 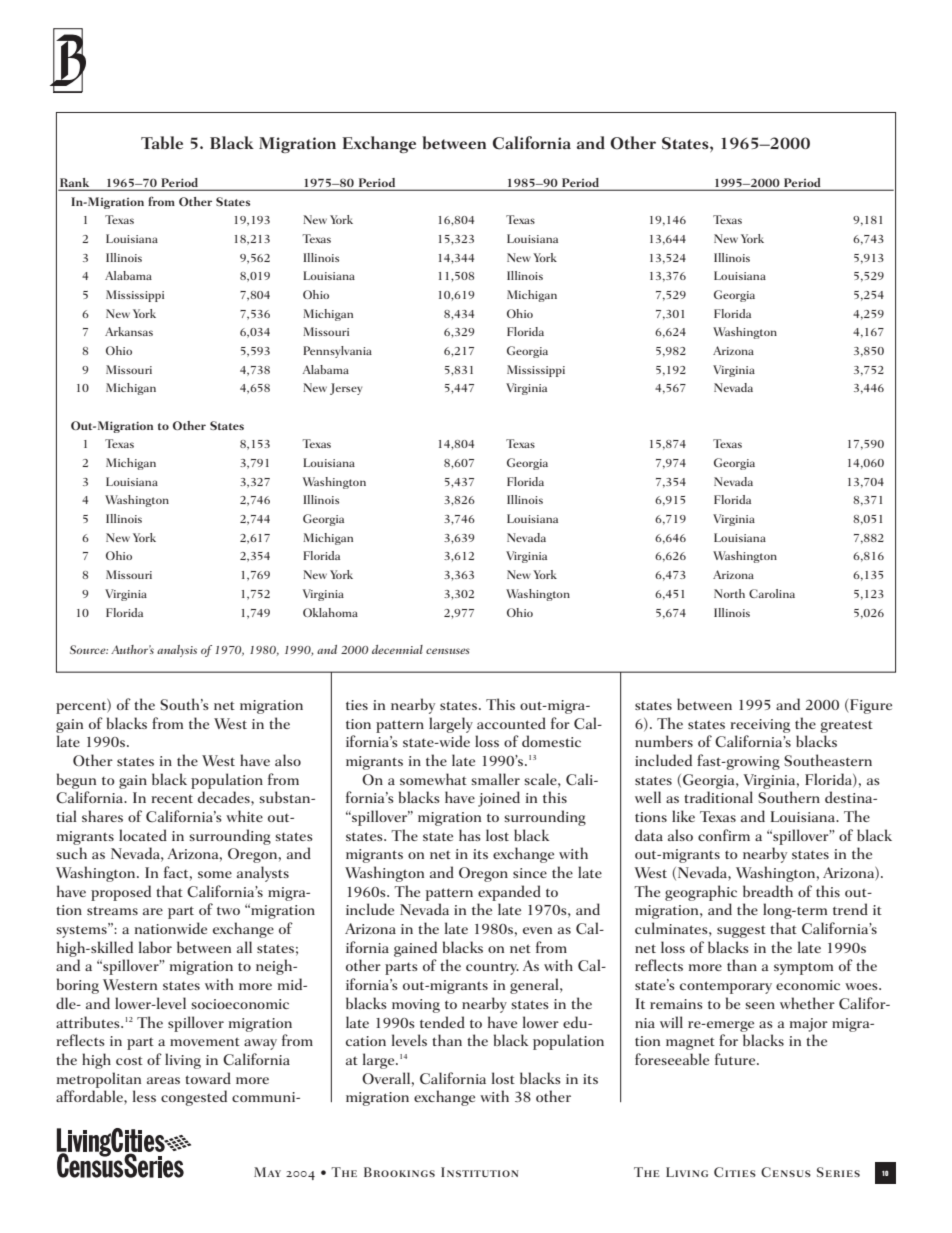 What do you see at coordinates (509, 893) in the image?
I see `expanded` at bounding box center [509, 893].
